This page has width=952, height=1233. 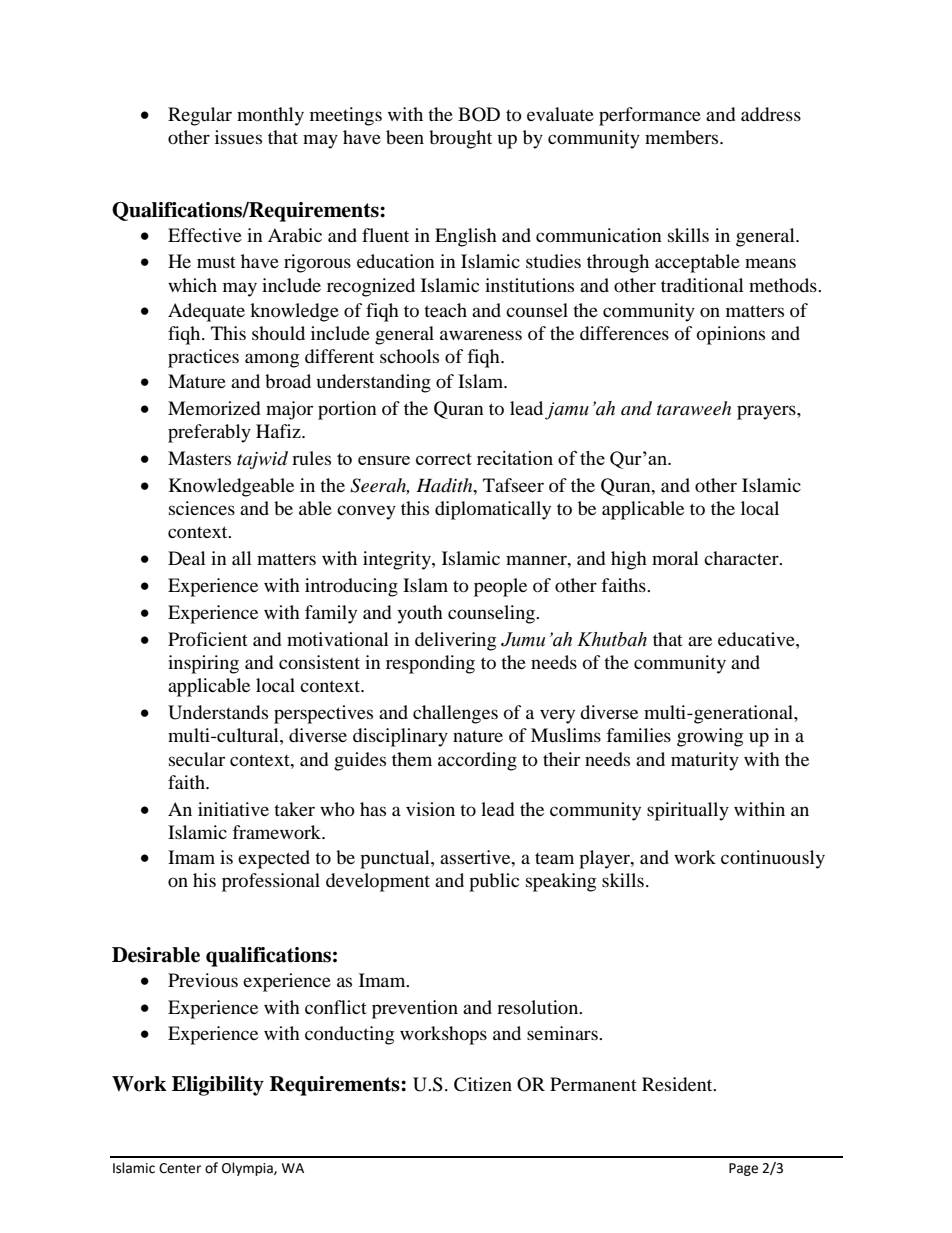 I want to click on Olympia, so click(x=248, y=1169).
